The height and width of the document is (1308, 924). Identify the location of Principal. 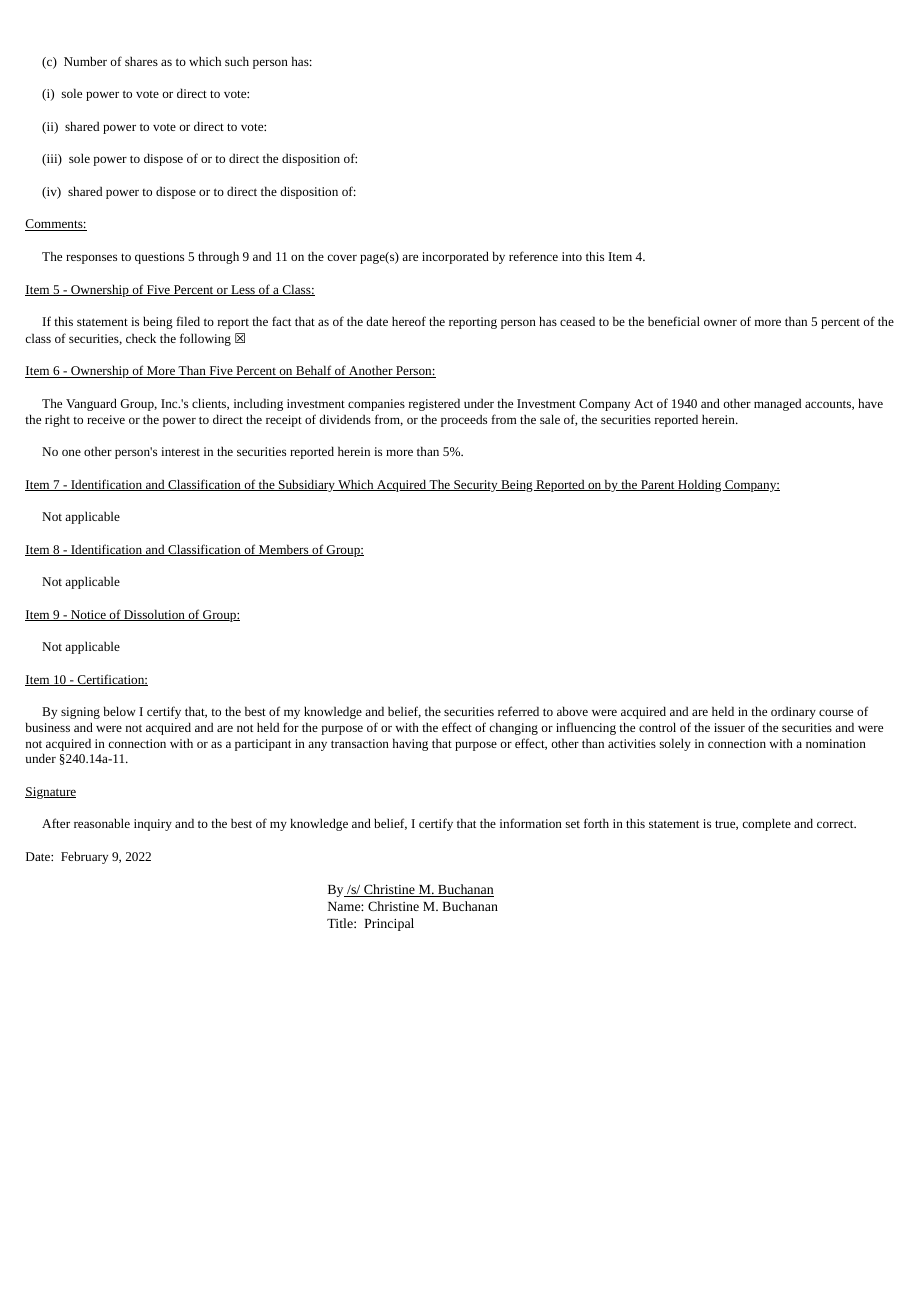
(389, 924).
